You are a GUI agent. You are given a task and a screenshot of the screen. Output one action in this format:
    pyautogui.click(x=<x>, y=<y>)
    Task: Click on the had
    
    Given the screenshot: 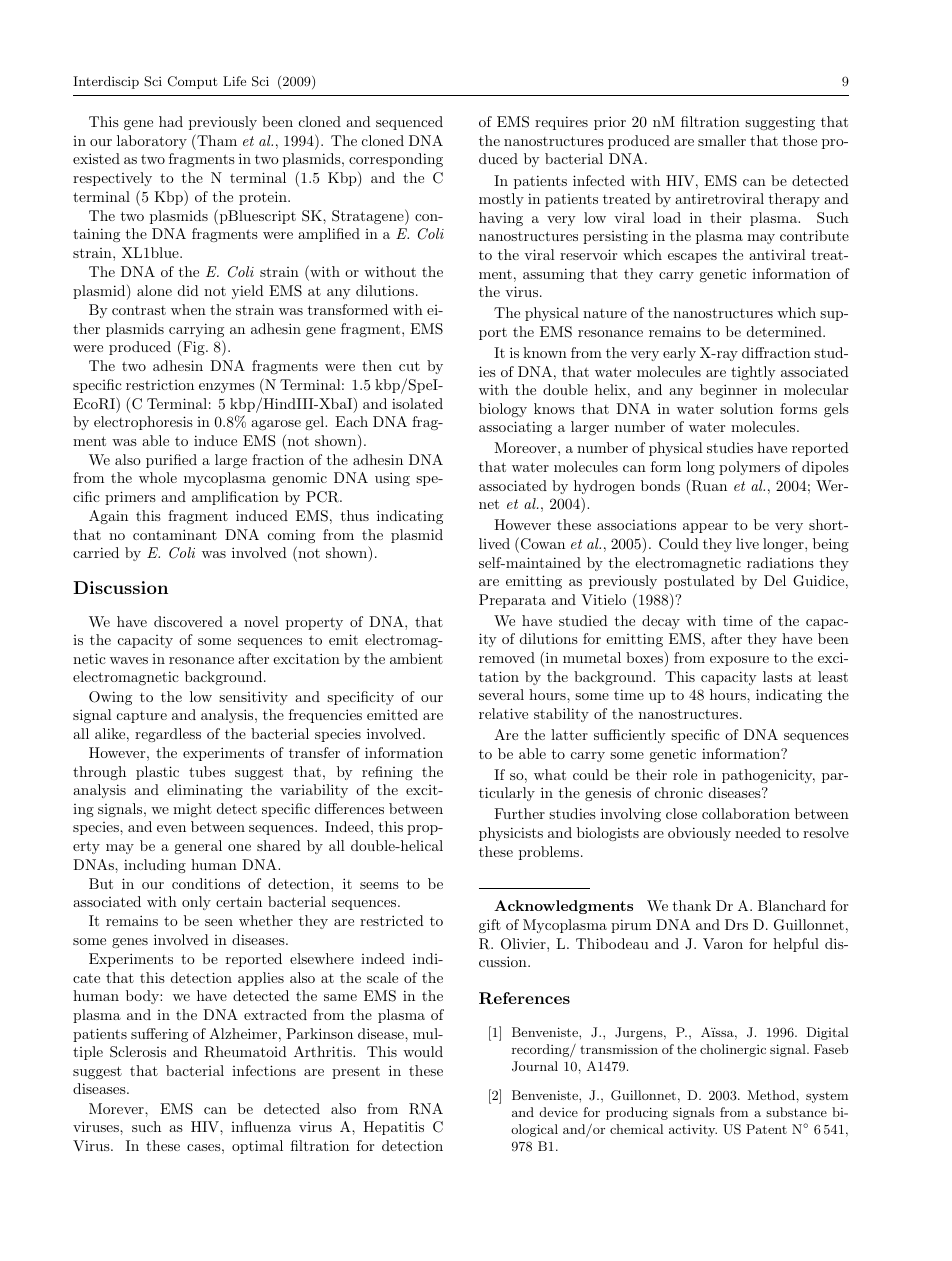 What is the action you would take?
    pyautogui.click(x=171, y=121)
